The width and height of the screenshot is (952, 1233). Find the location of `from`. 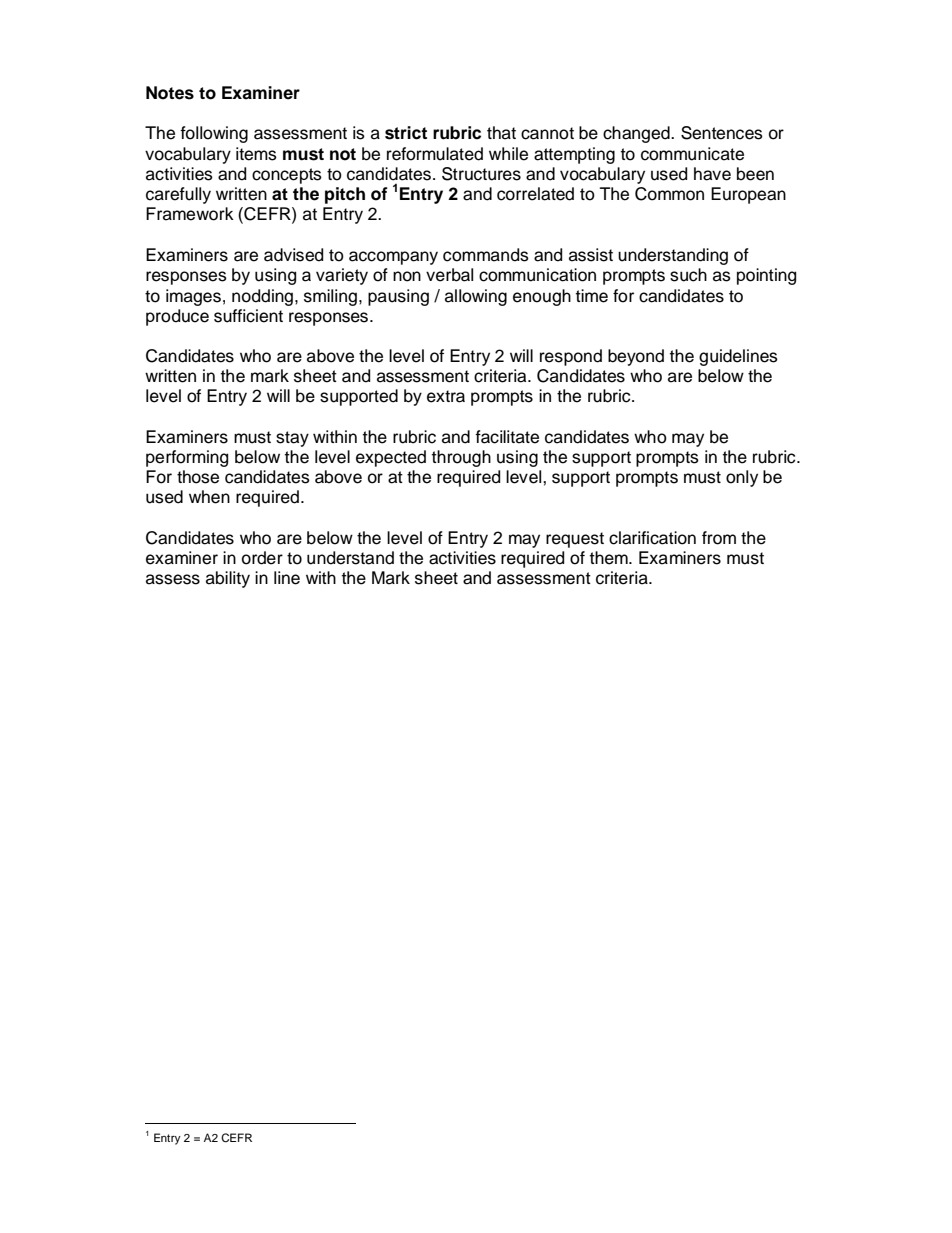

from is located at coordinates (719, 538).
